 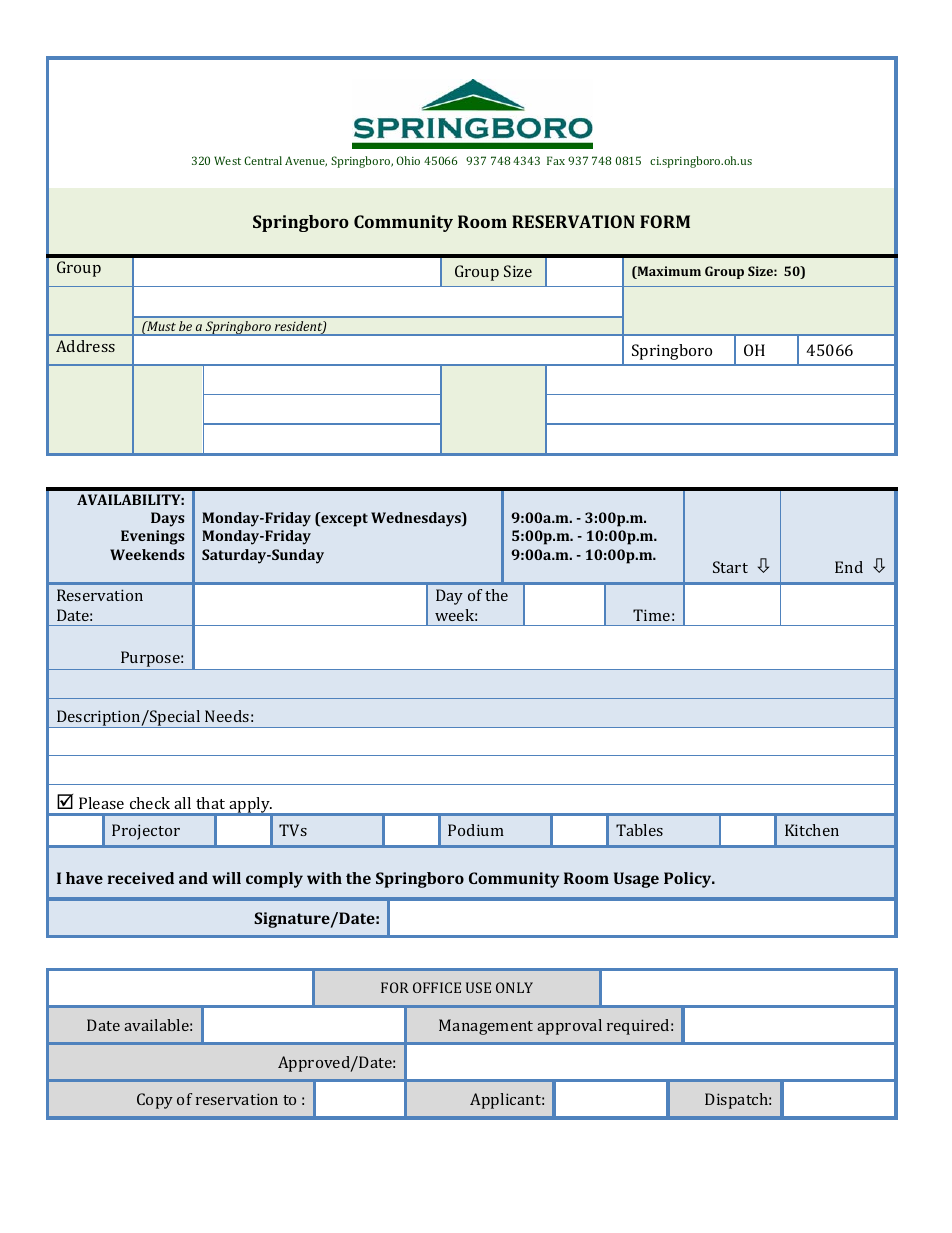 I want to click on West, so click(x=227, y=160).
